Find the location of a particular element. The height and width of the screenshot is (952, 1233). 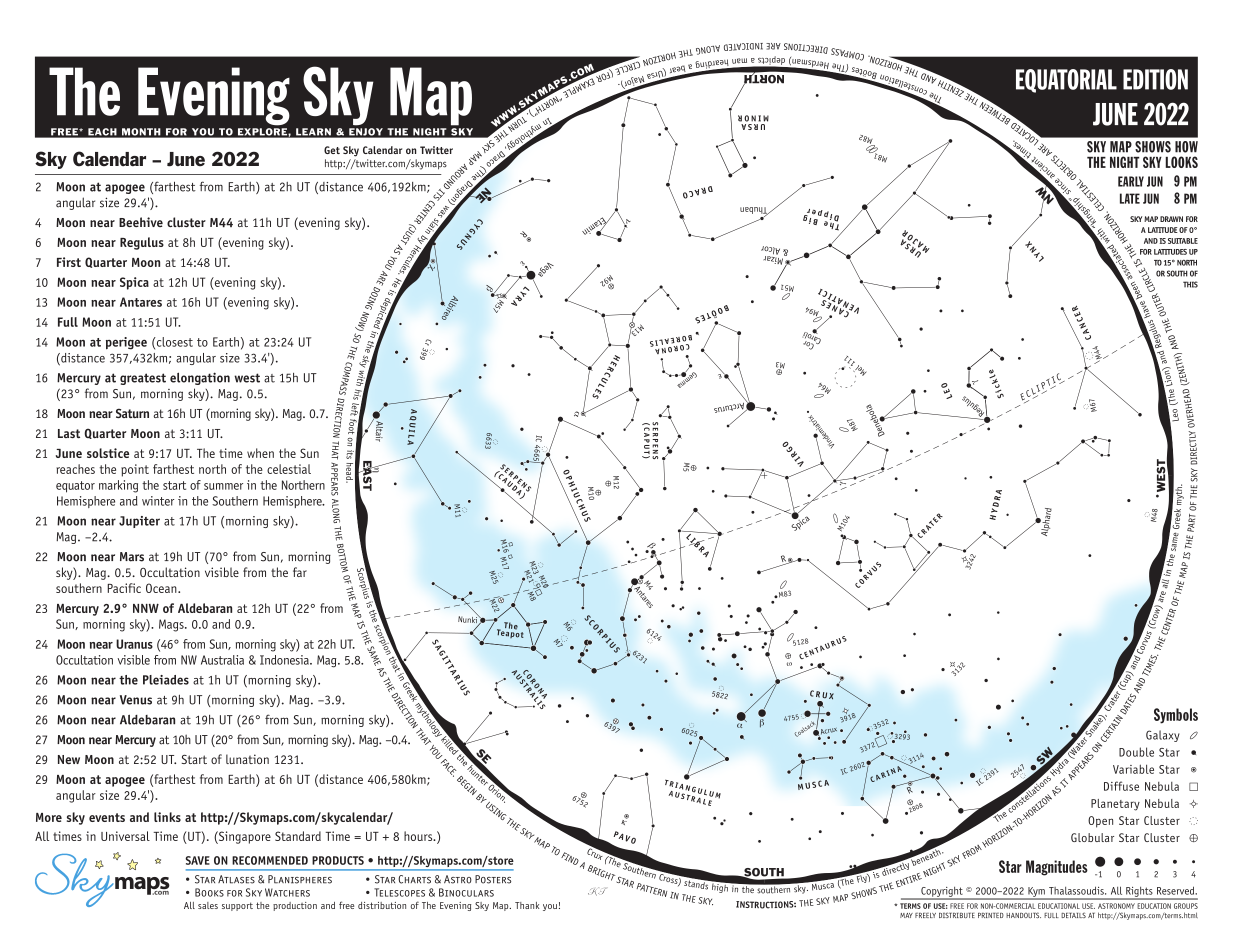

elongation is located at coordinates (200, 378).
